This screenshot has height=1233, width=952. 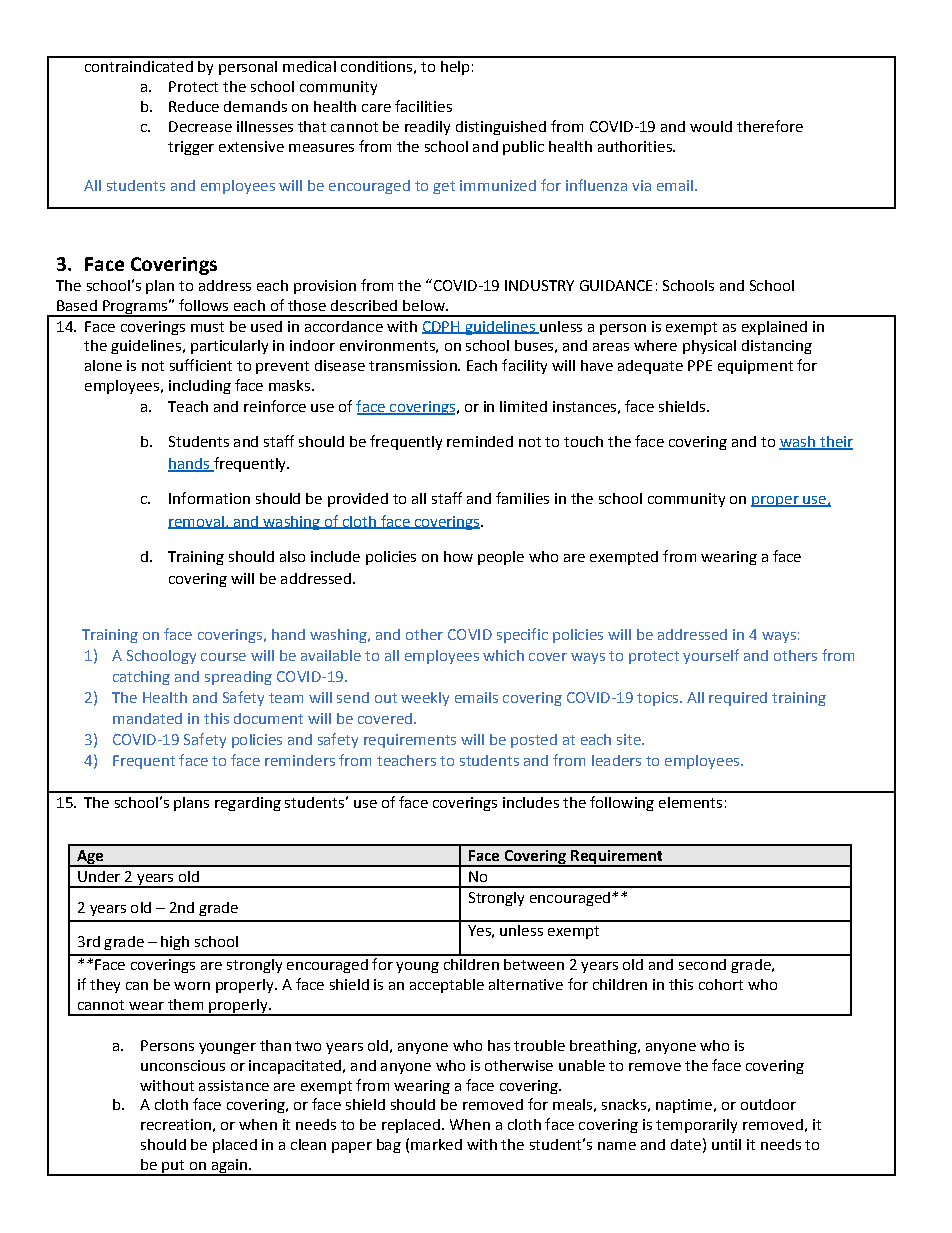 I want to click on therefore, so click(x=770, y=126).
